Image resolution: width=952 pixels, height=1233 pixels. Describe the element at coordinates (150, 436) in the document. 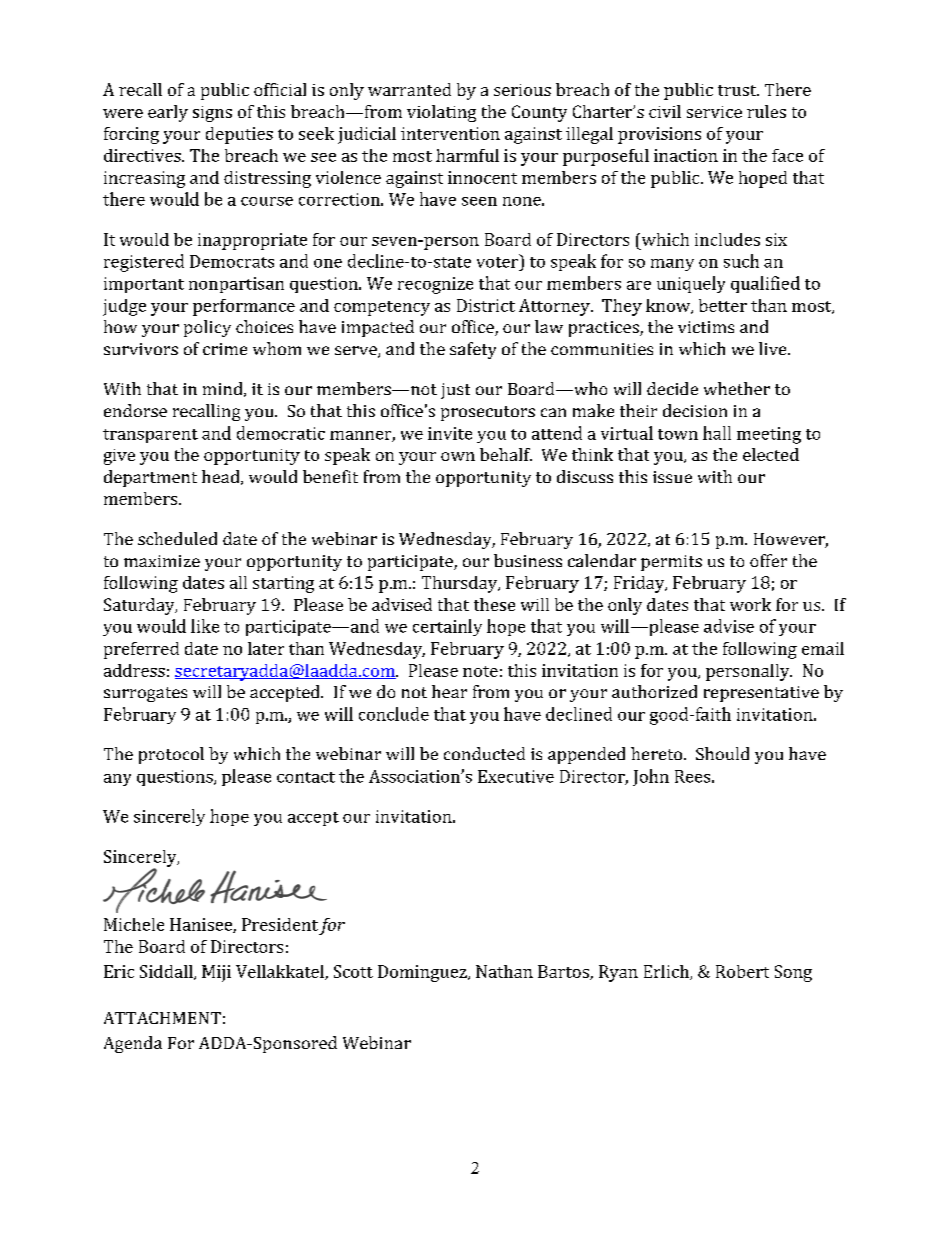

I see `transparent` at that location.
